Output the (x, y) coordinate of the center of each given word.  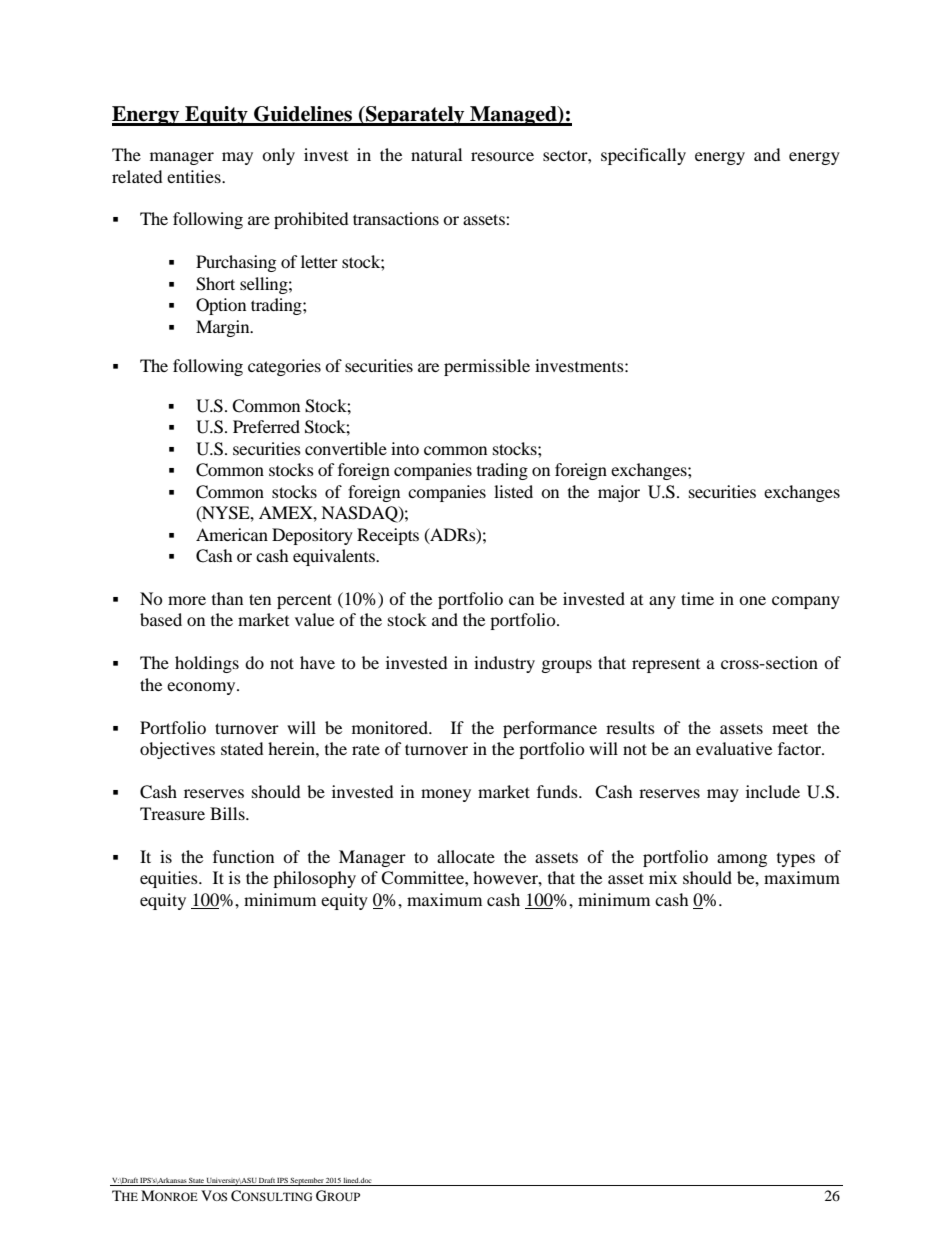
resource (502, 156)
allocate (466, 856)
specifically (643, 156)
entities (195, 176)
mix (663, 877)
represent (666, 666)
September (307, 1182)
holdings (207, 664)
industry (504, 664)
